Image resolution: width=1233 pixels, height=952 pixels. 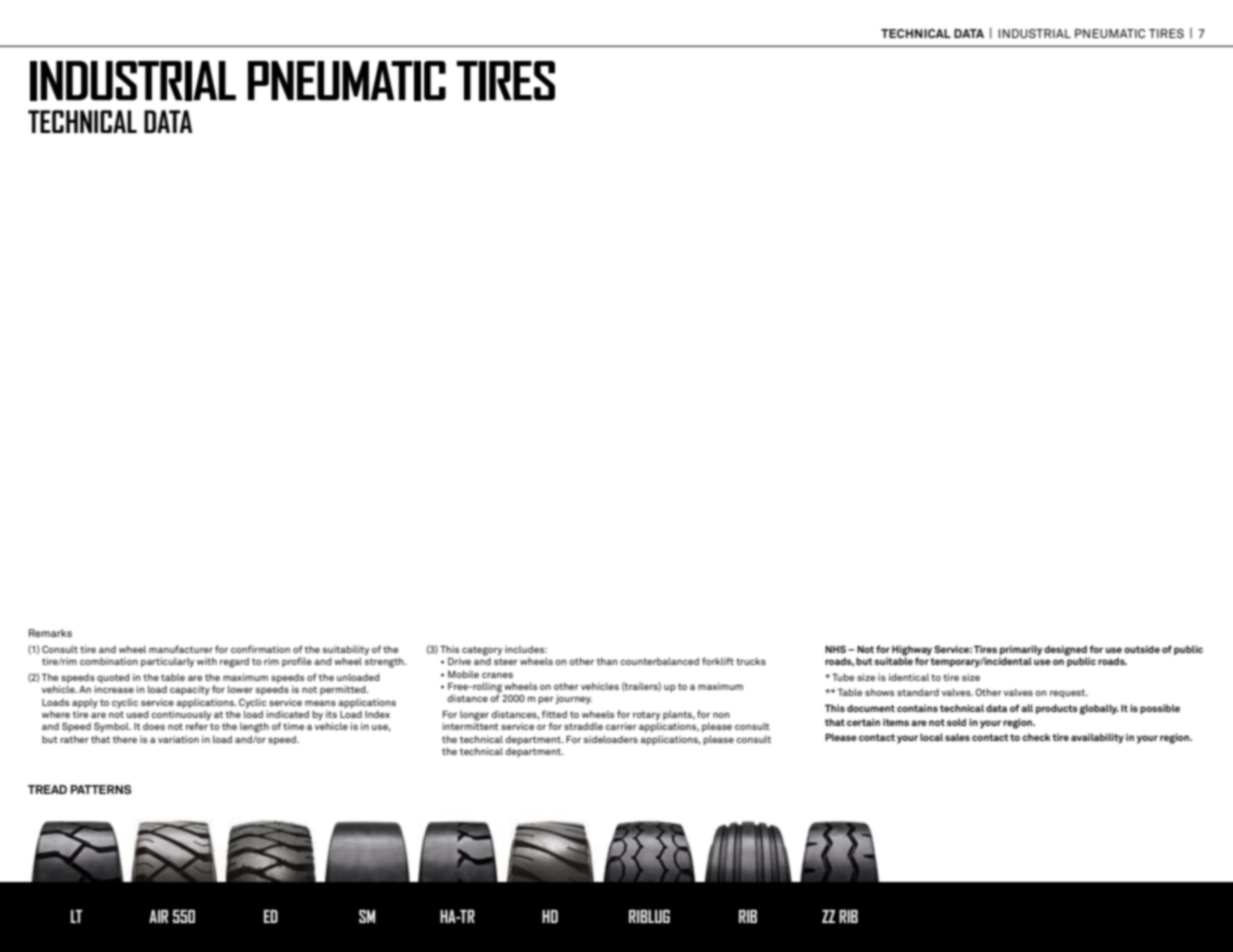 I want to click on sales, so click(x=957, y=737).
